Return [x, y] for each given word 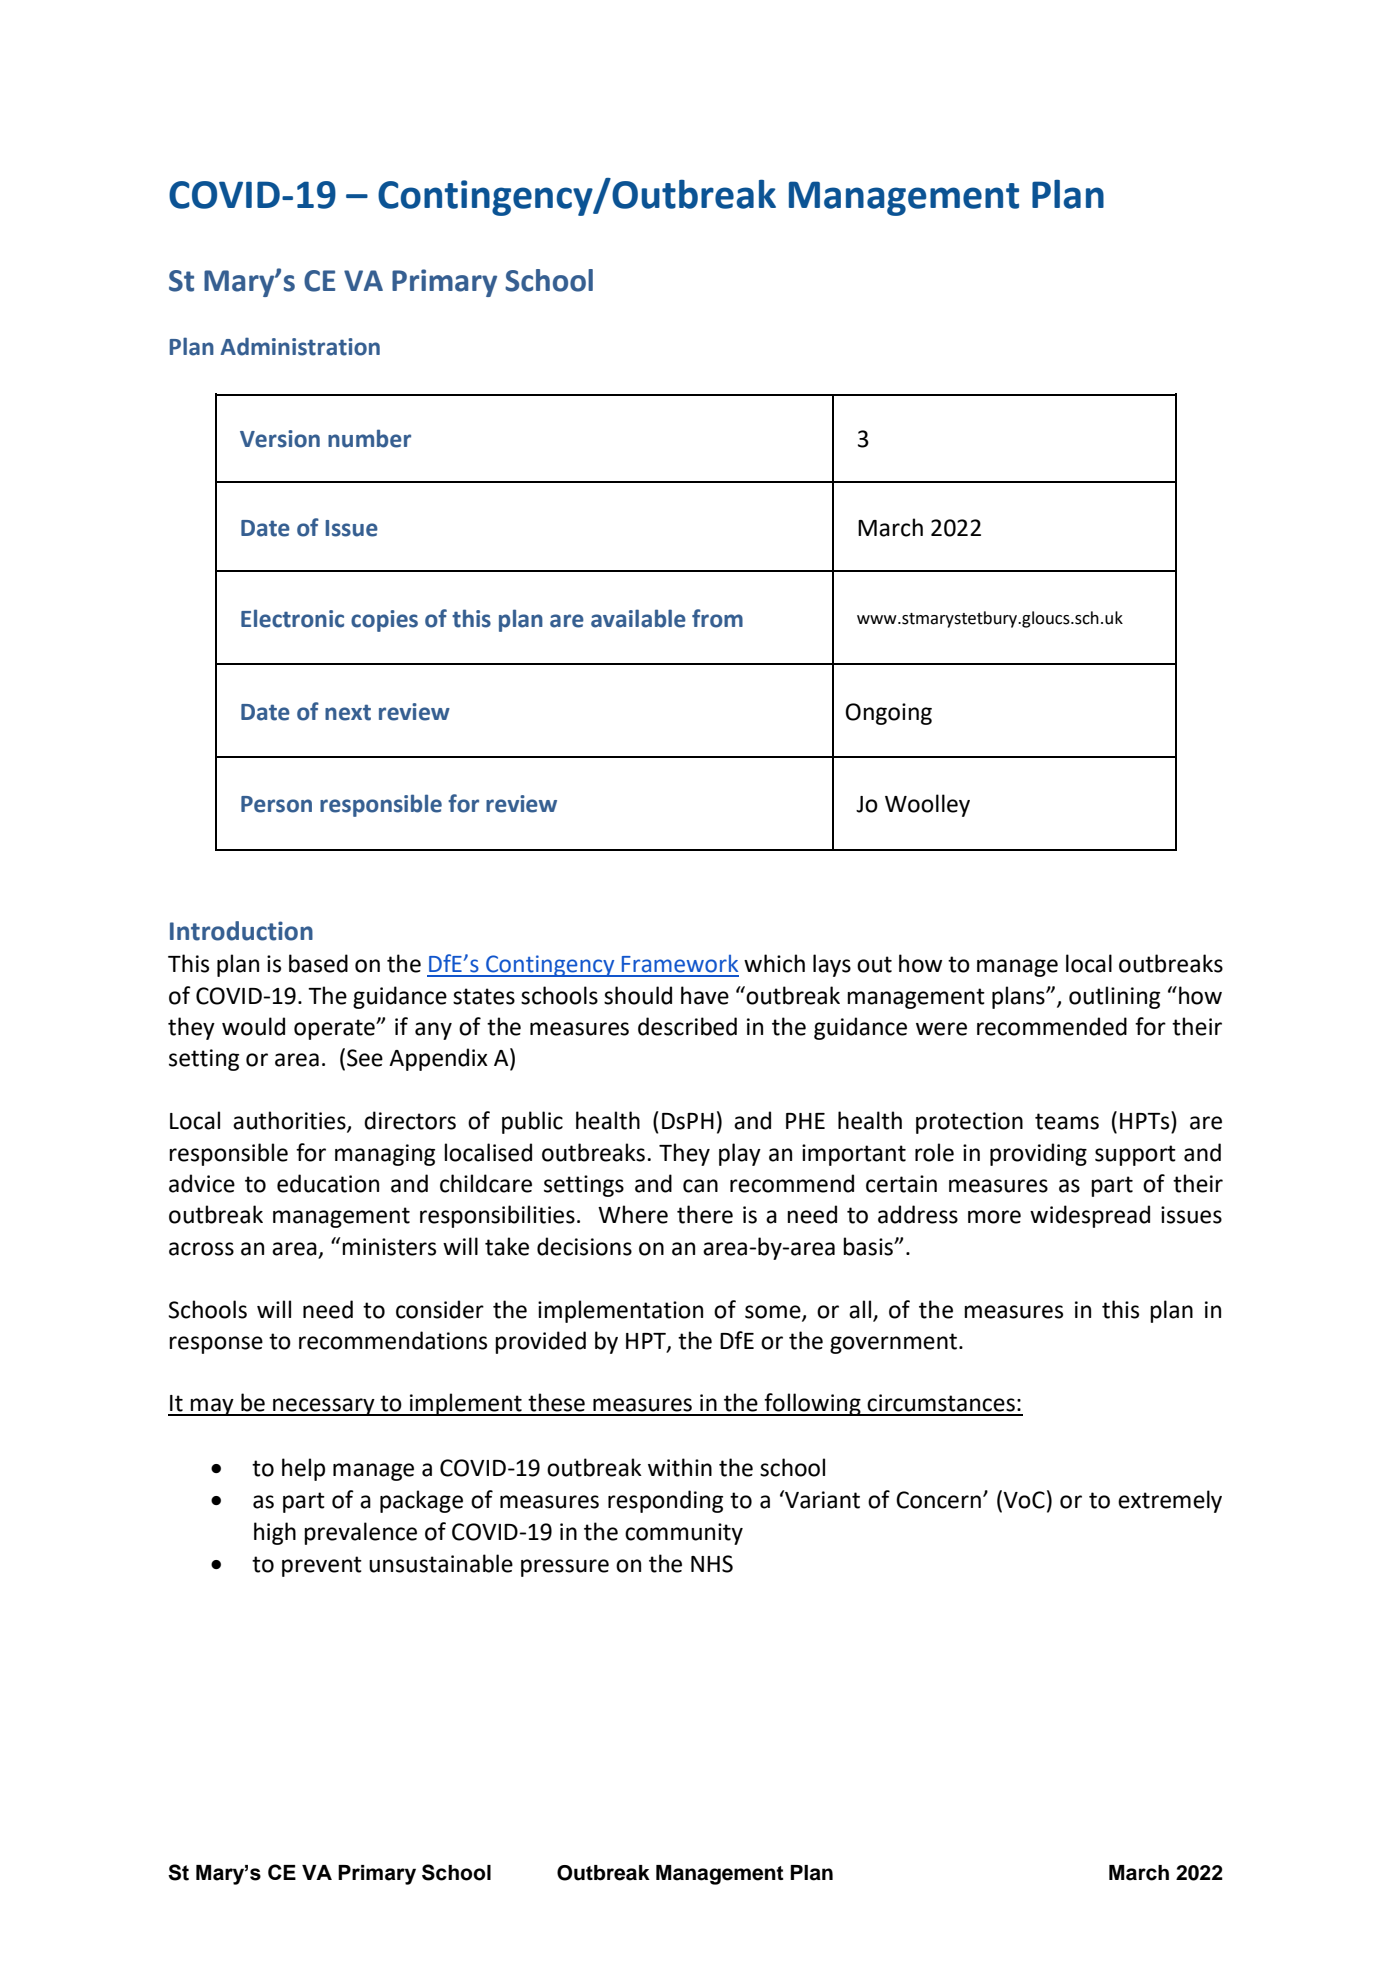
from [717, 618]
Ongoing [888, 714]
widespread [1090, 1216]
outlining [1114, 997]
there [705, 1214]
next [348, 712]
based [318, 963]
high [275, 1533]
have [705, 995]
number [369, 438]
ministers [389, 1247]
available [638, 618]
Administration [300, 346]
